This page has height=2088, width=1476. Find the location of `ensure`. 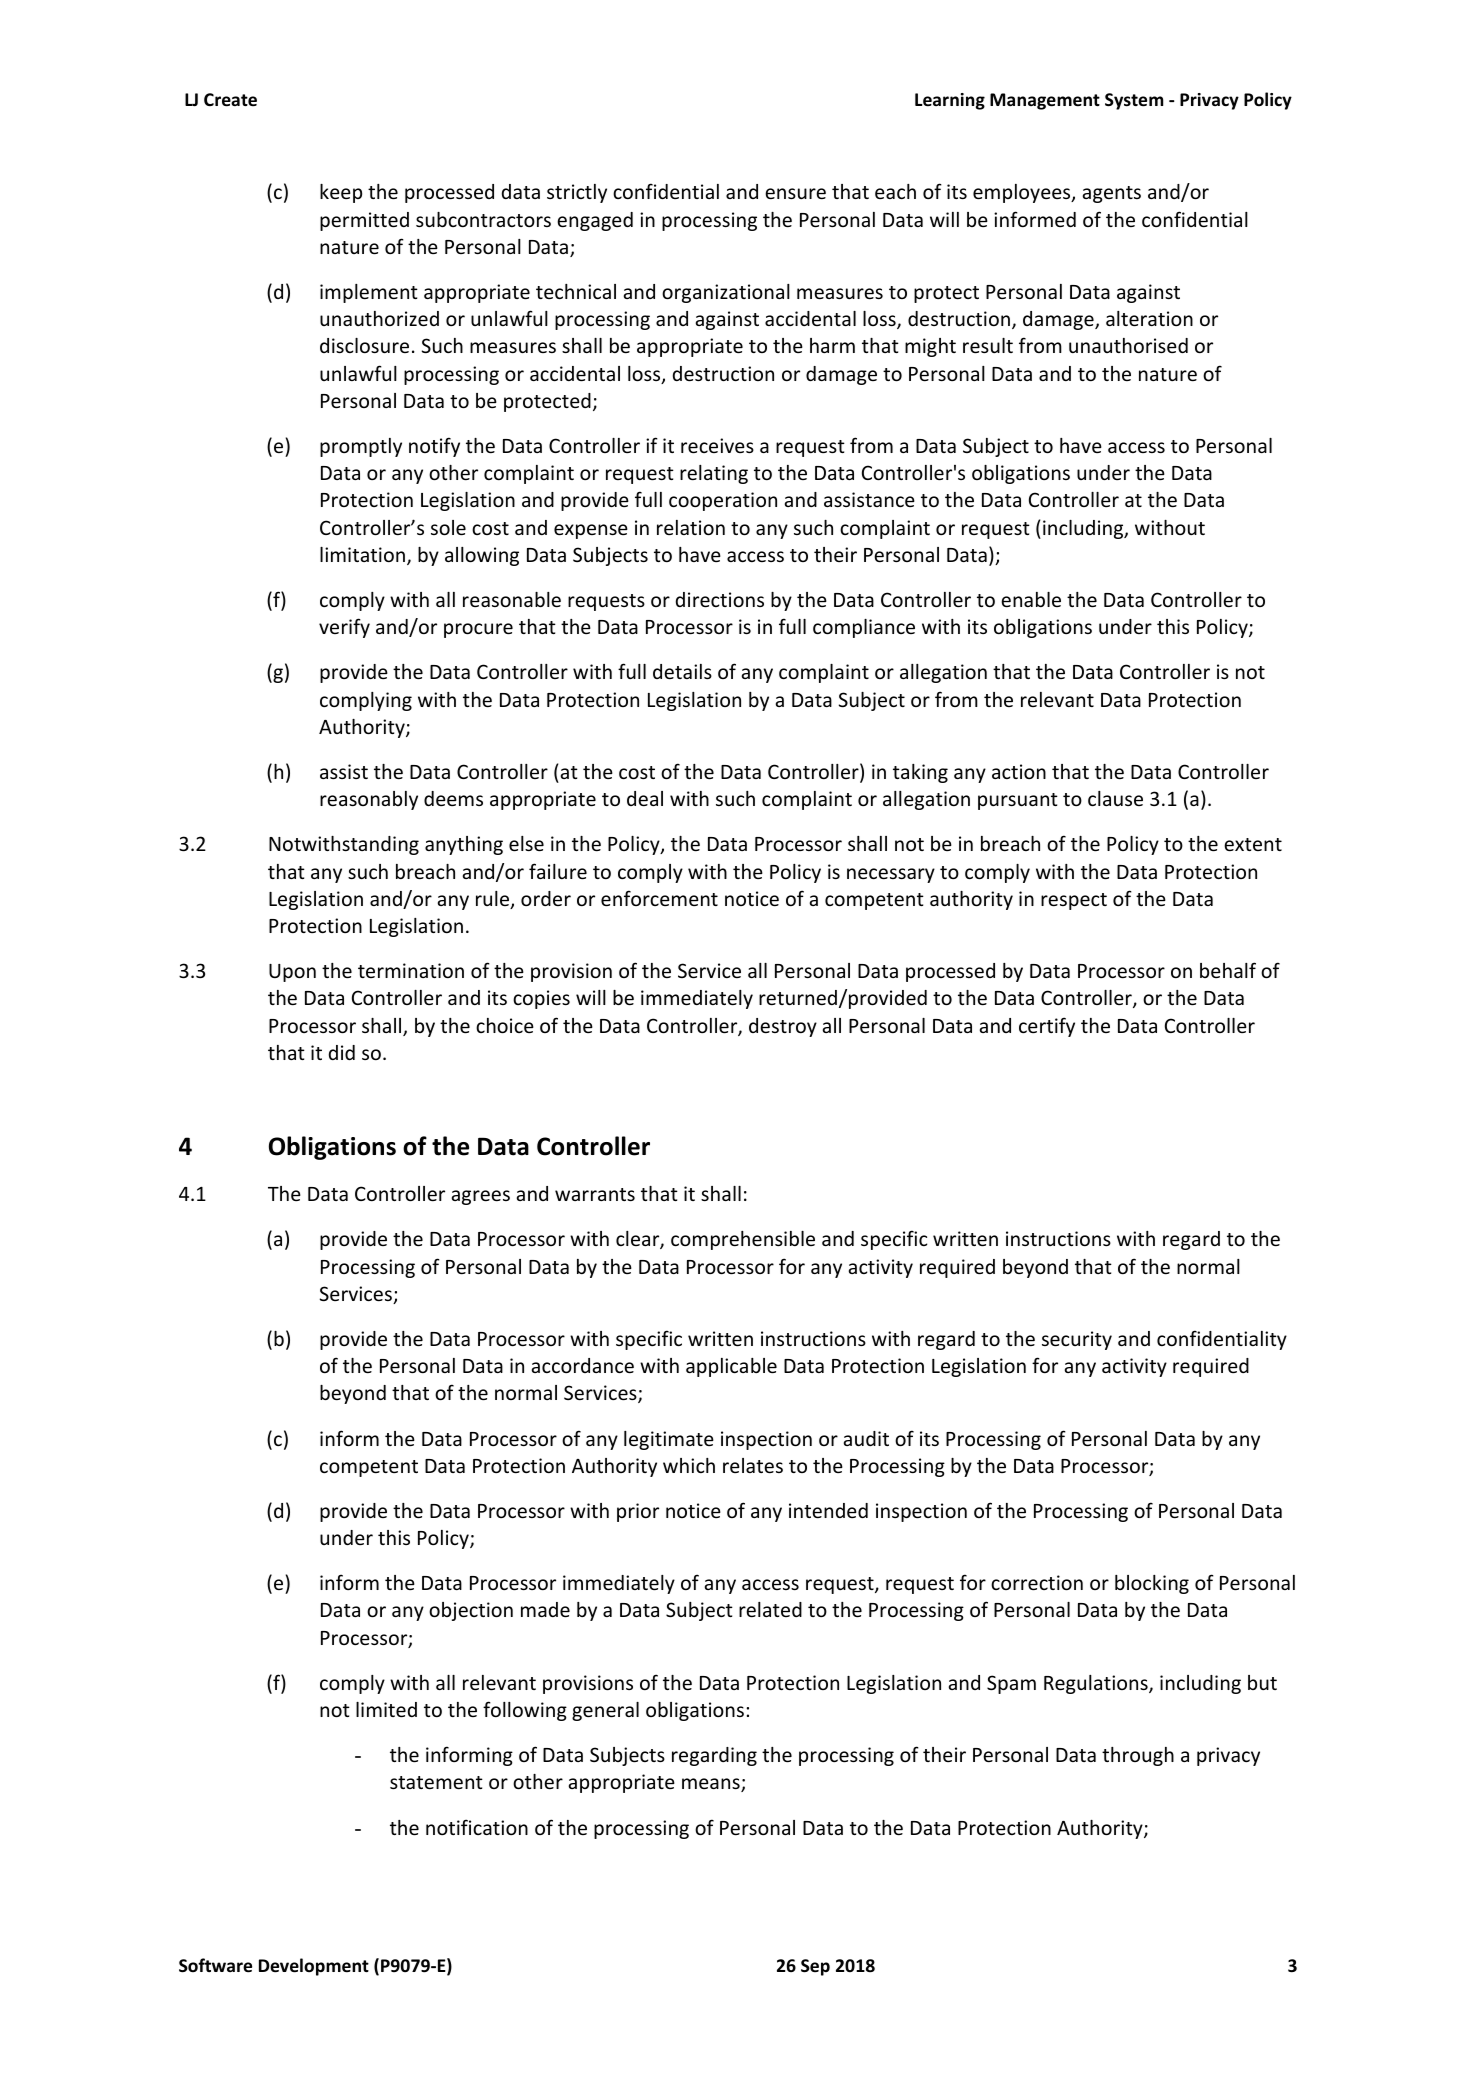

ensure is located at coordinates (795, 193).
